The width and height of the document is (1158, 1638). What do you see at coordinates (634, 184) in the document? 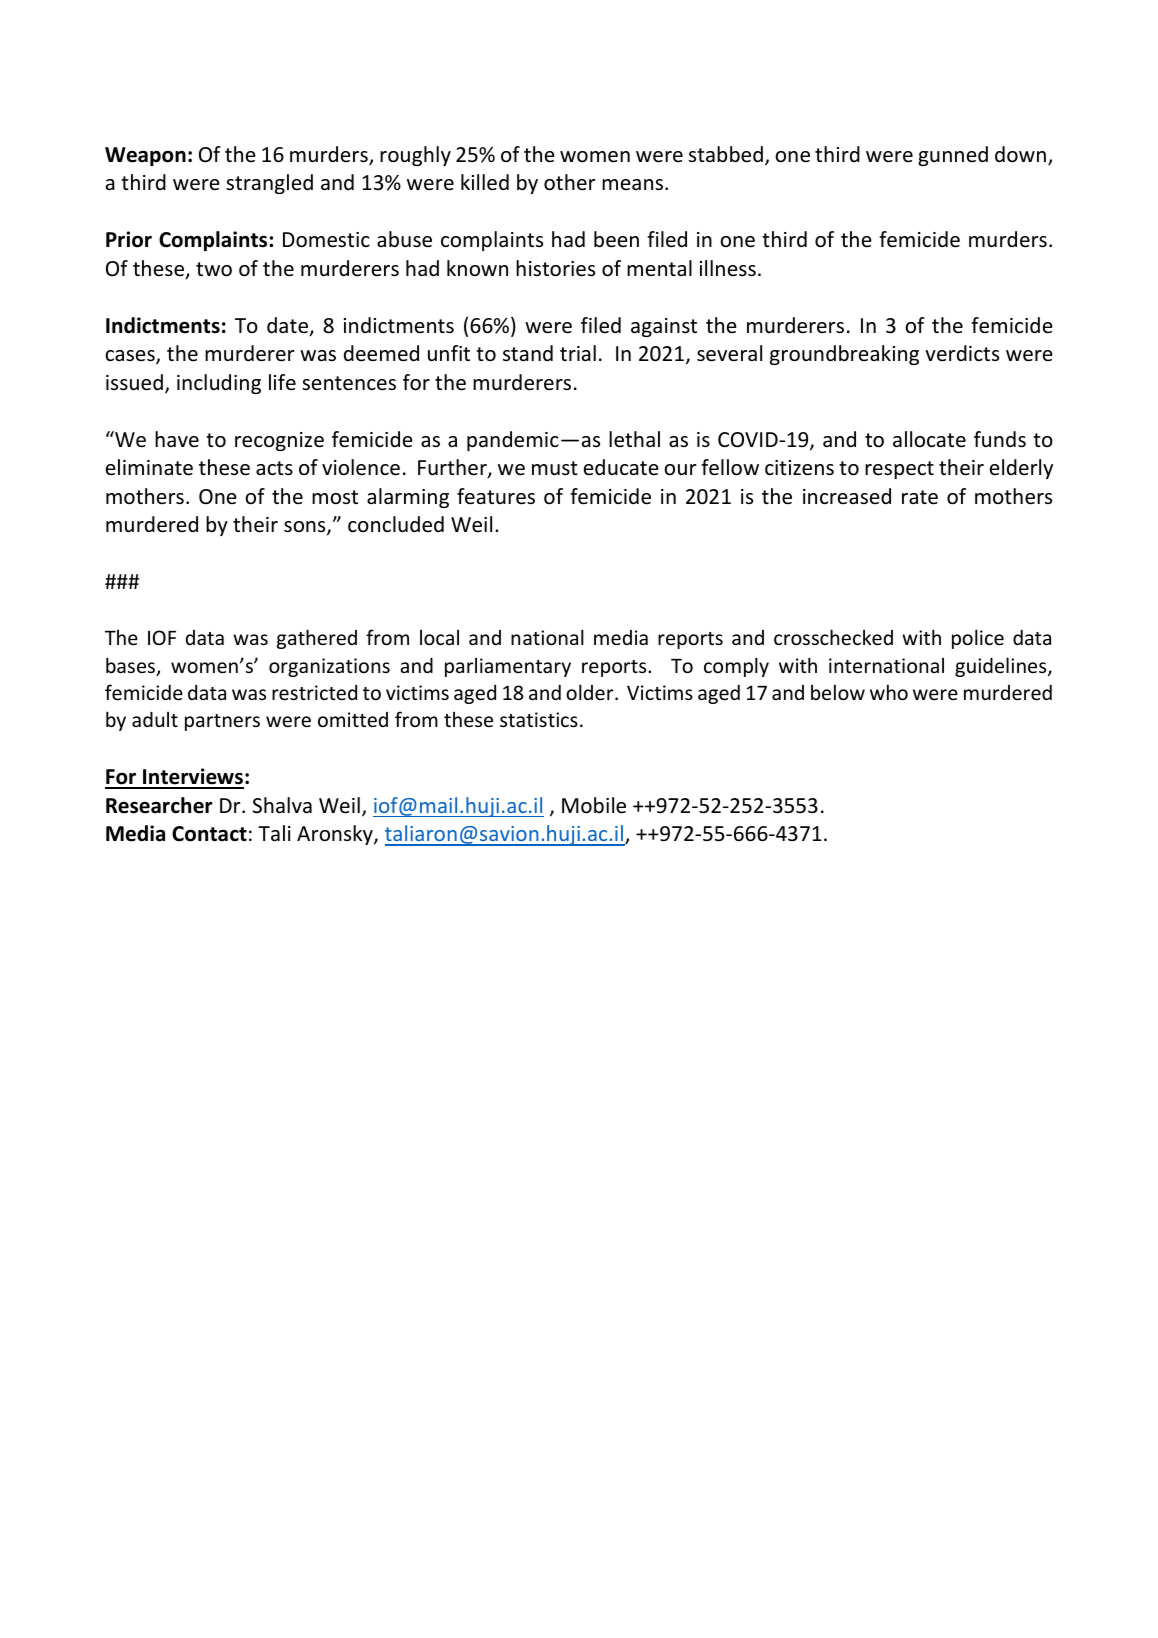
I see `means` at bounding box center [634, 184].
